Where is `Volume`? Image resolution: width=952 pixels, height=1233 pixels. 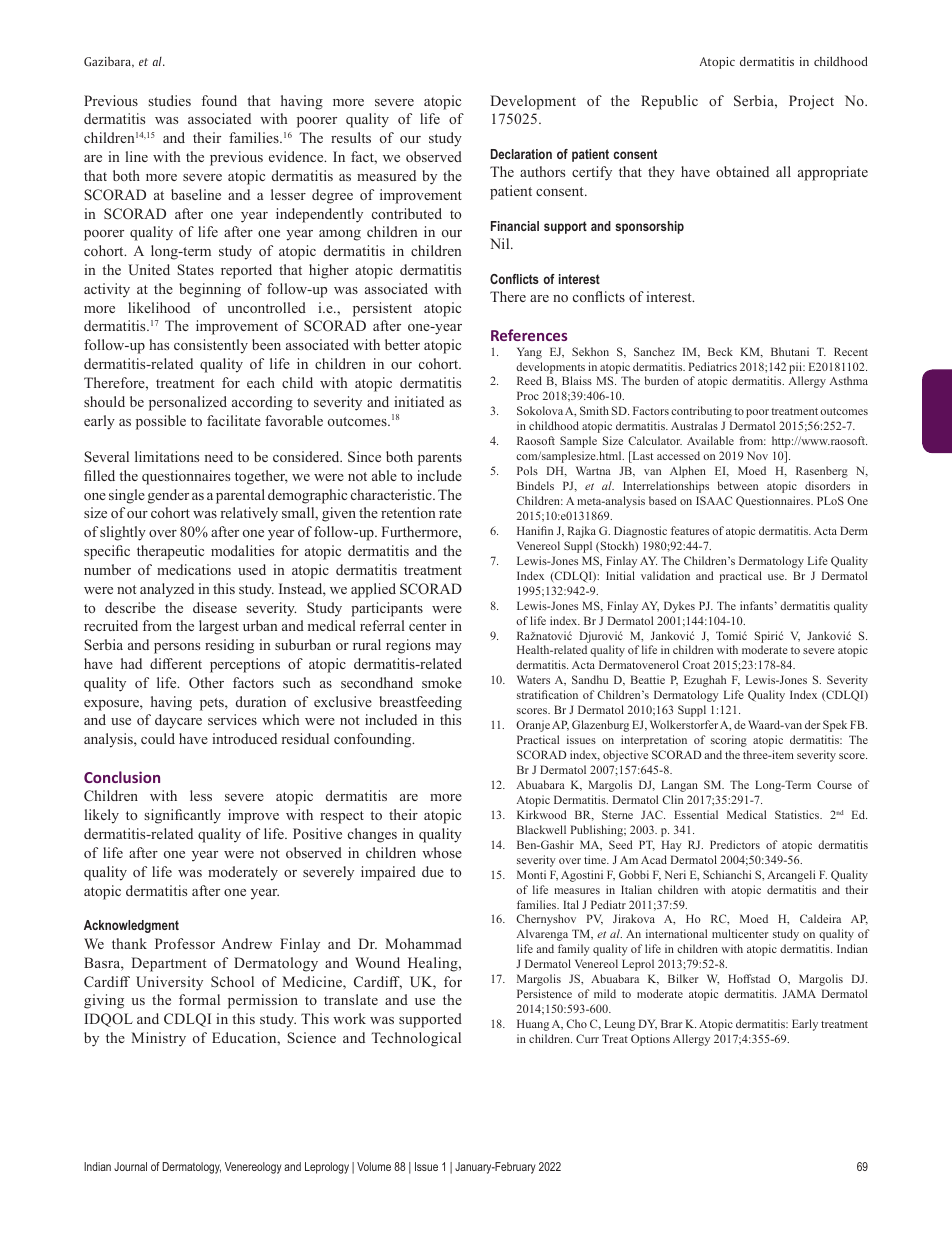
Volume is located at coordinates (374, 1166).
